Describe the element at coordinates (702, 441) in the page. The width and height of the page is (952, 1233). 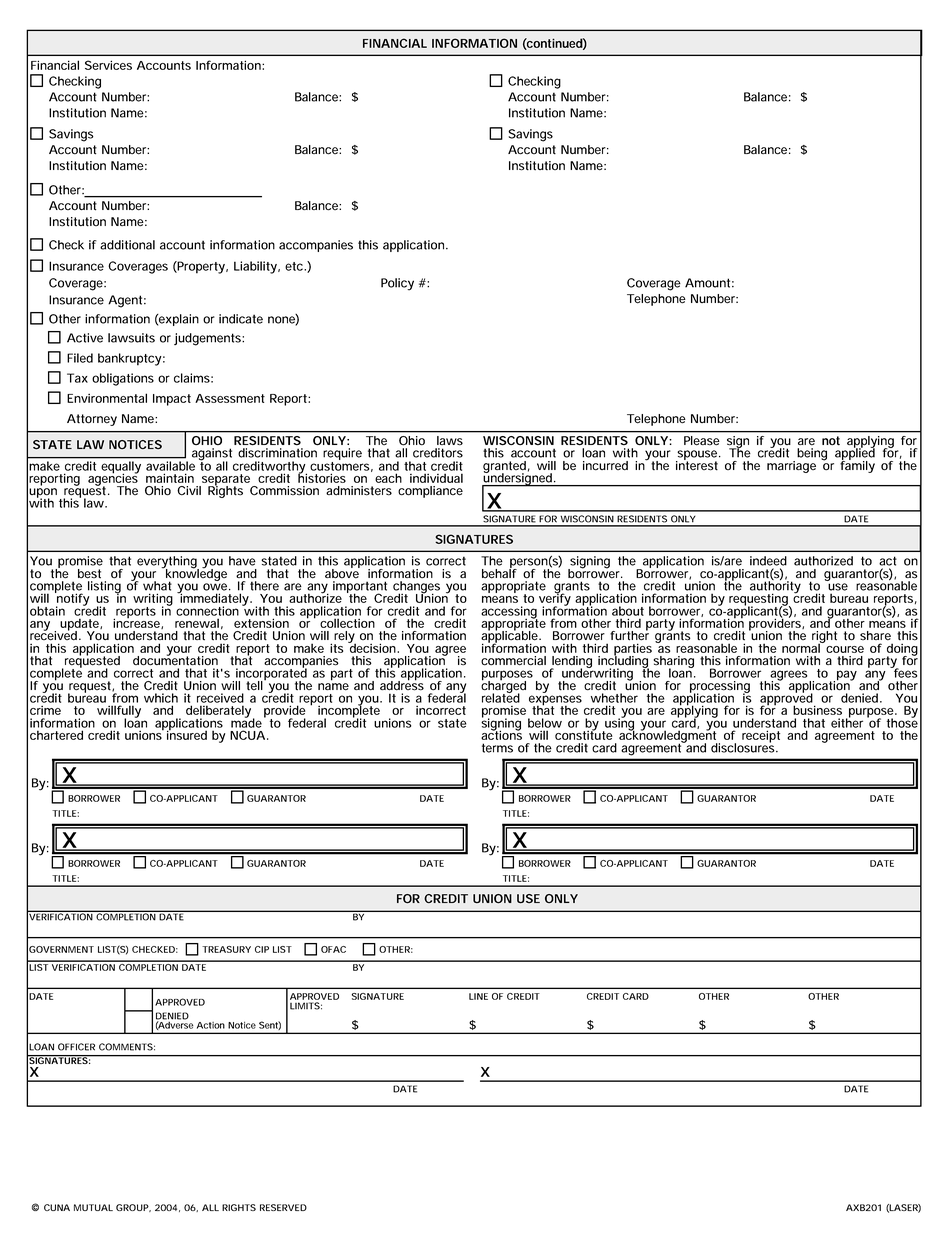
I see `Please` at that location.
